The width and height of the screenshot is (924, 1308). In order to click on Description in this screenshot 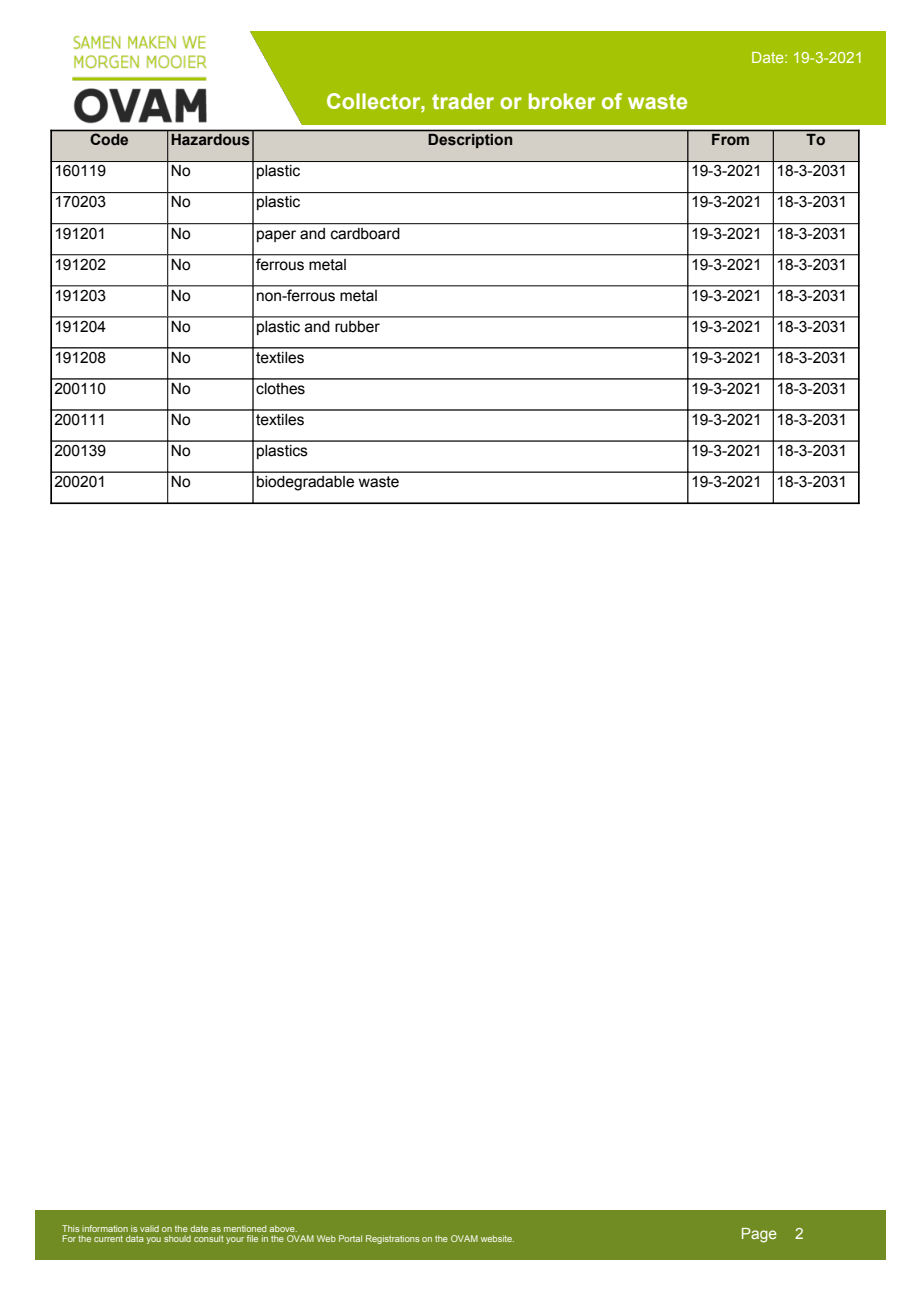, I will do `click(470, 141)`.
